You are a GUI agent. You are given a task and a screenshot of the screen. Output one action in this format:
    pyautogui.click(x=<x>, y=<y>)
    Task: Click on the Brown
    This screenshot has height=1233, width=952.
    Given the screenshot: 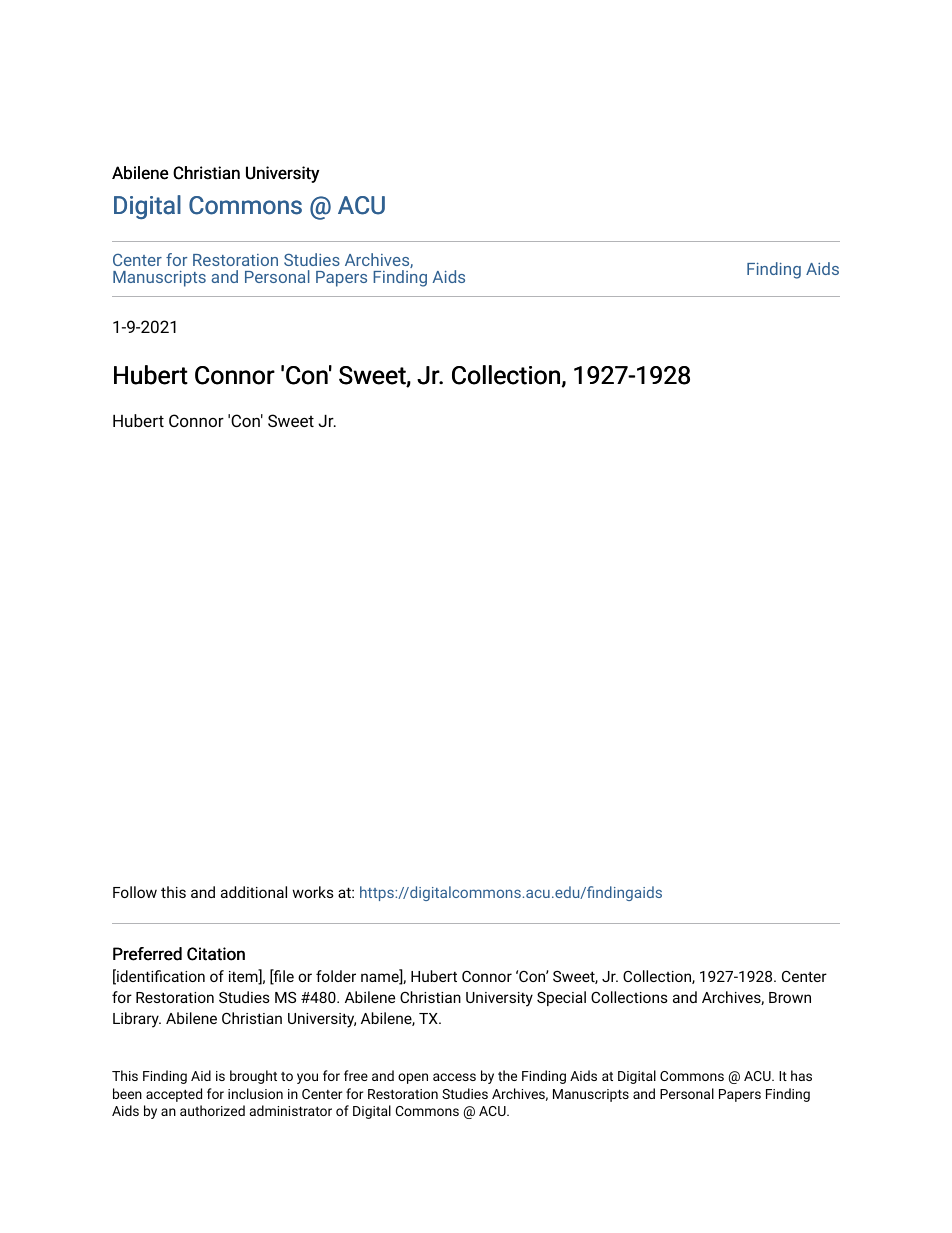 What is the action you would take?
    pyautogui.click(x=790, y=997)
